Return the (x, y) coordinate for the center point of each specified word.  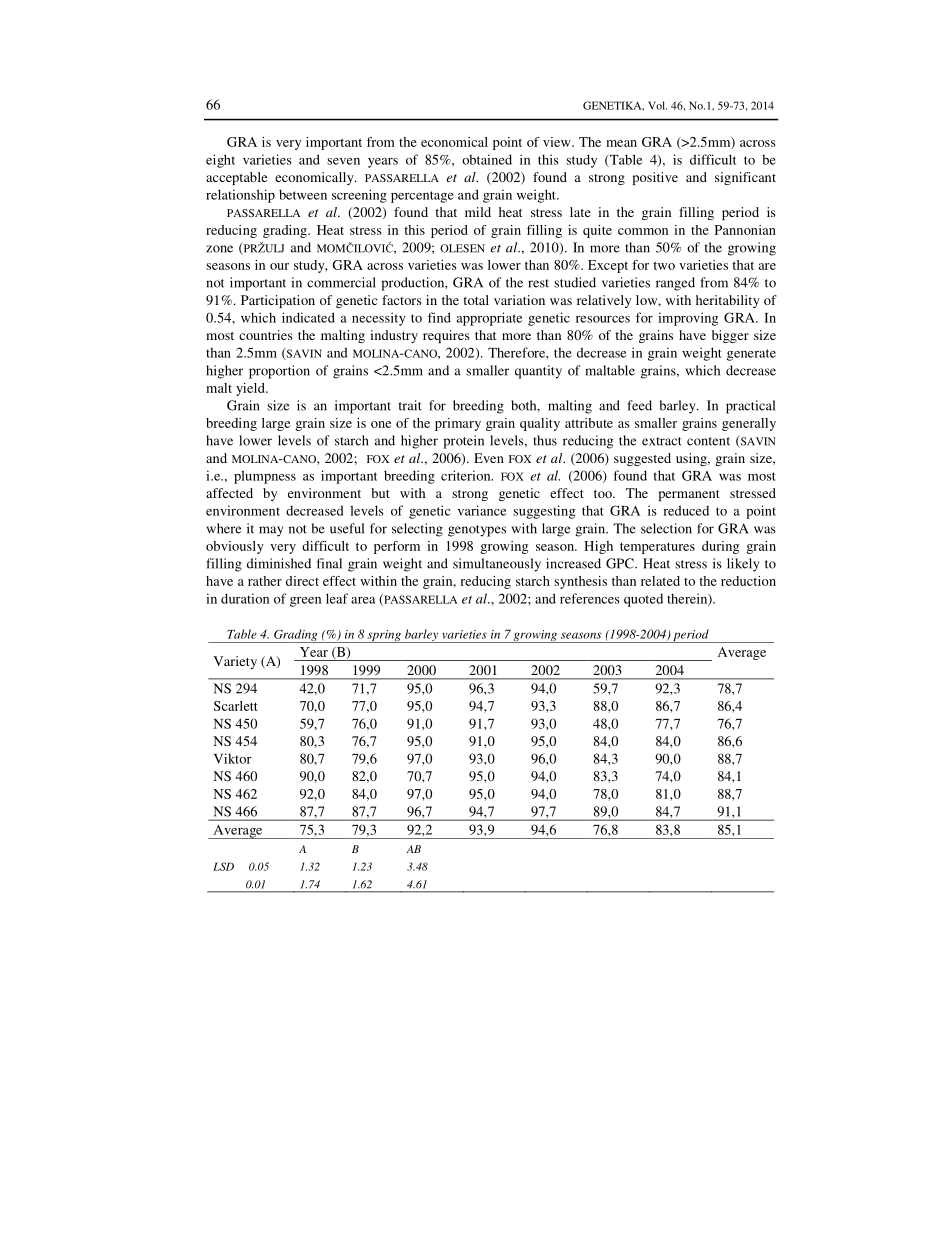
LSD (223, 866)
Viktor (233, 758)
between (303, 194)
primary (458, 424)
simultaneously (497, 565)
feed (639, 405)
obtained (487, 159)
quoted (643, 600)
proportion (279, 372)
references (590, 598)
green (305, 602)
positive (655, 178)
